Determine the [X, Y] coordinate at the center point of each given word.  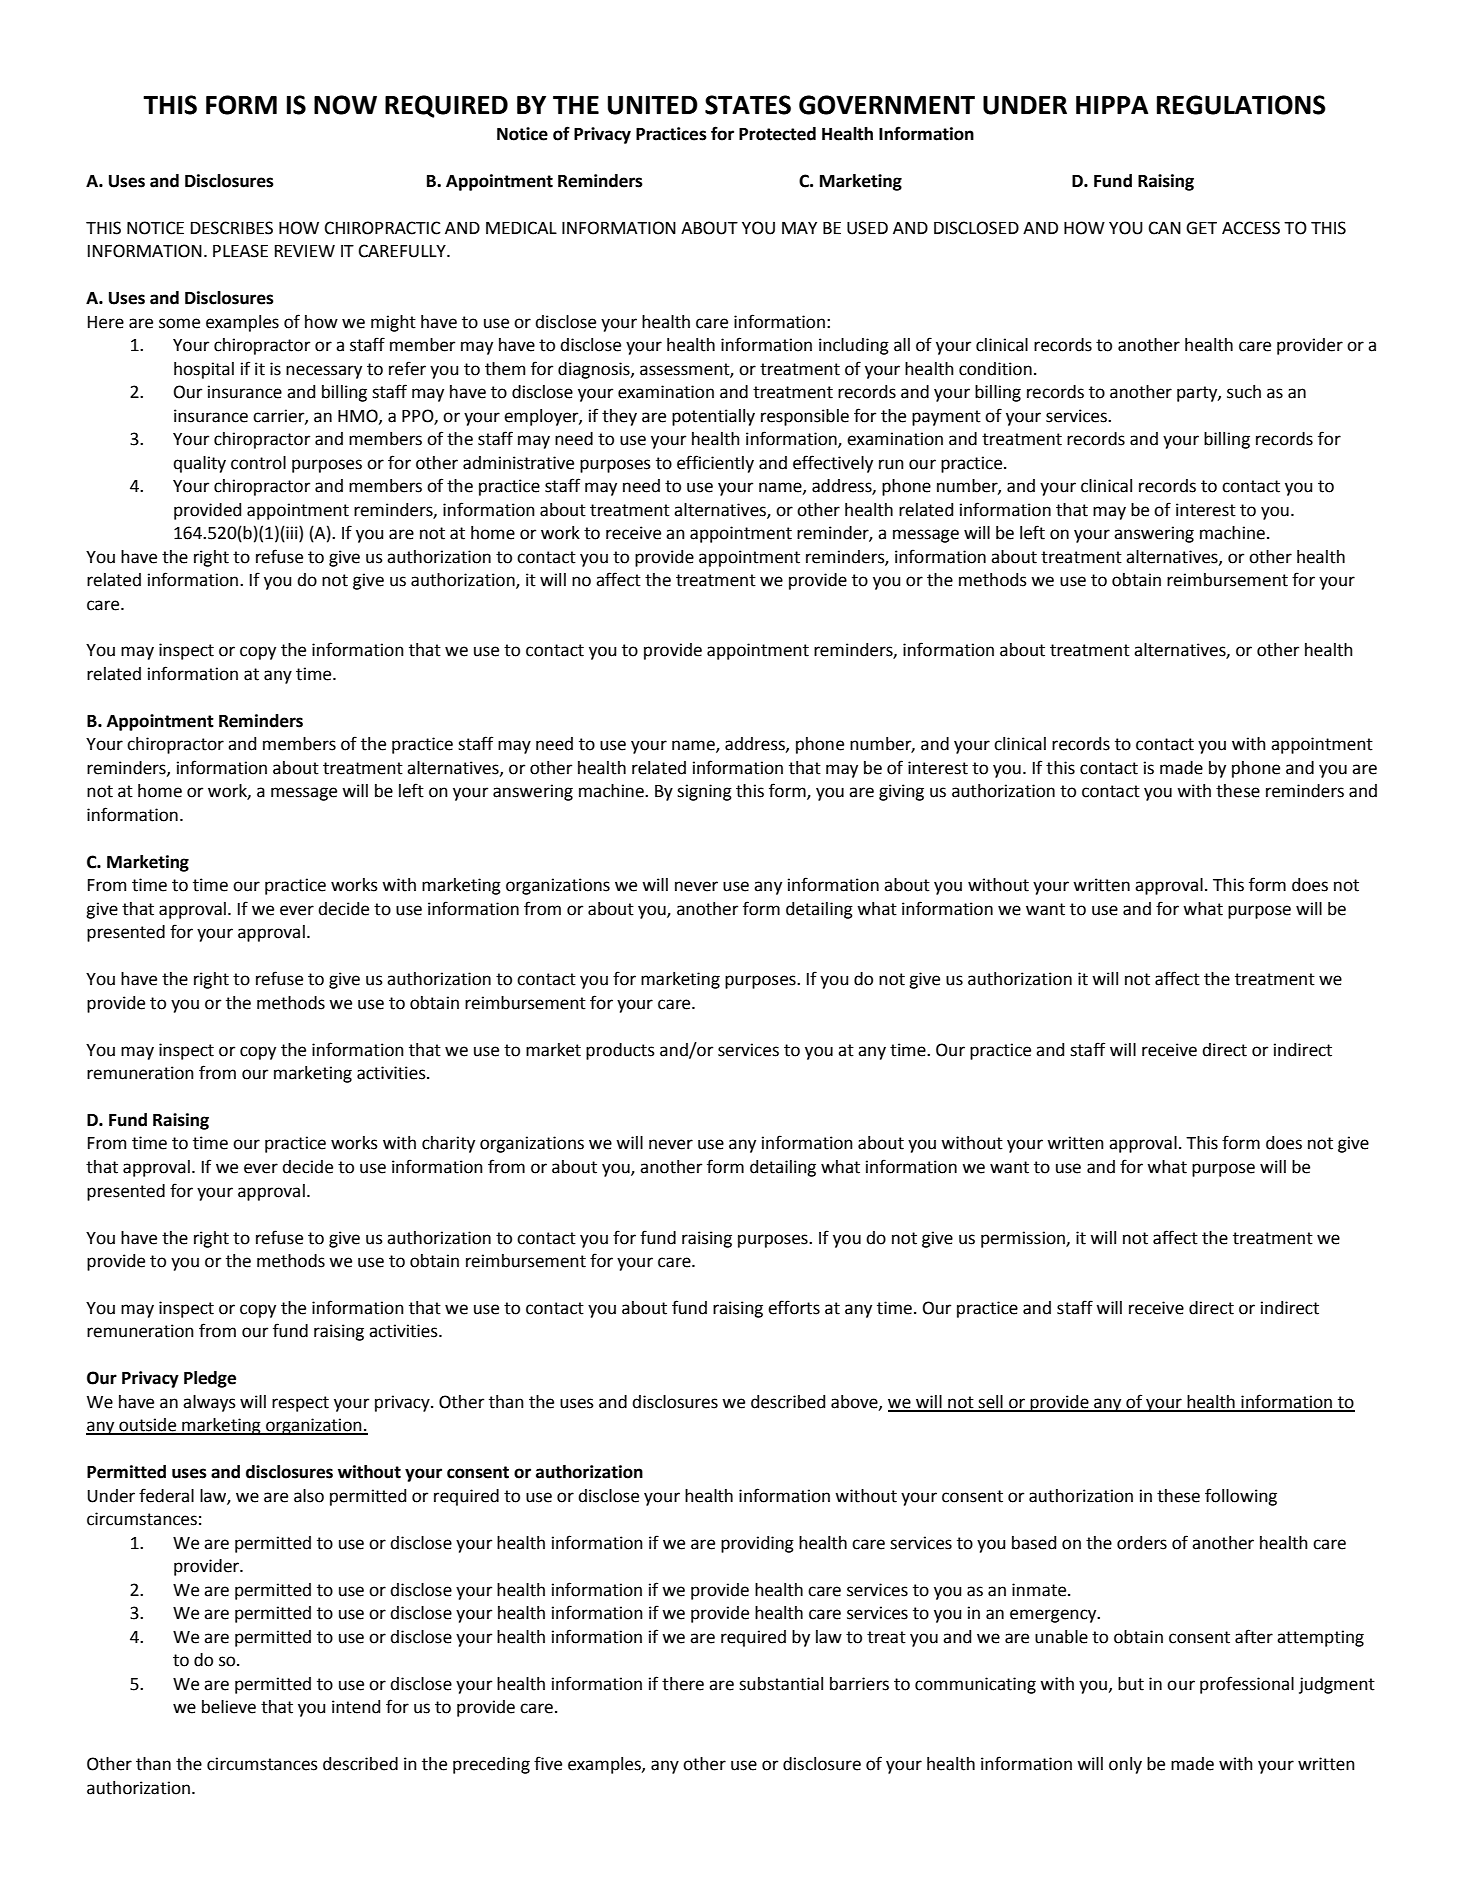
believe [229, 1707]
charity [448, 1144]
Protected [777, 134]
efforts [794, 1307]
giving [901, 792]
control [258, 463]
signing [704, 792]
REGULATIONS [1241, 105]
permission [1024, 1239]
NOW [345, 105]
